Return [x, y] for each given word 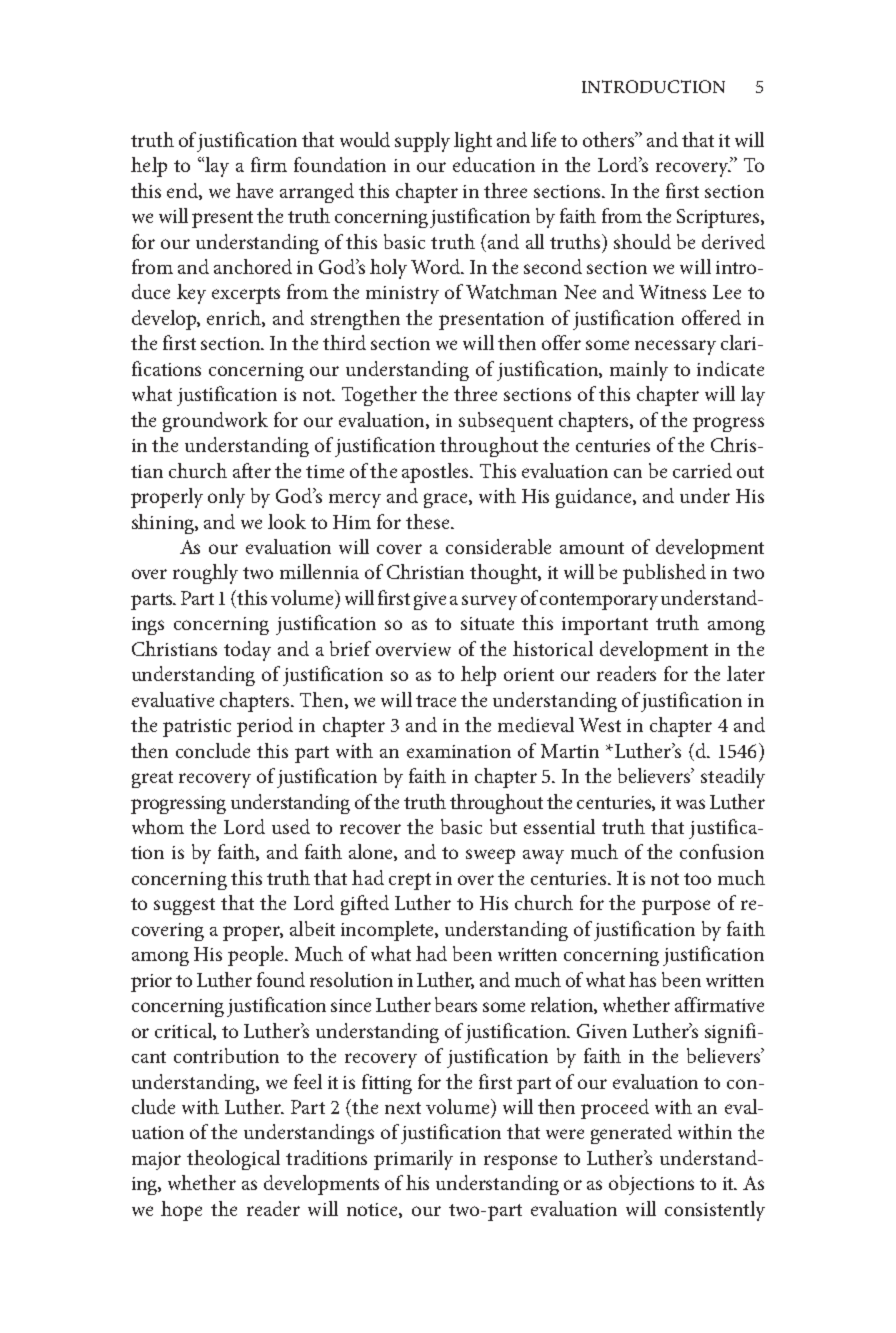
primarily [413, 1160]
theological [233, 1160]
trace [436, 701]
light [473, 142]
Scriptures [719, 218]
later [746, 673]
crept [410, 881]
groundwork [215, 422]
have [254, 190]
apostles [436, 473]
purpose [676, 907]
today [247, 651]
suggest [184, 906]
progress [728, 424]
